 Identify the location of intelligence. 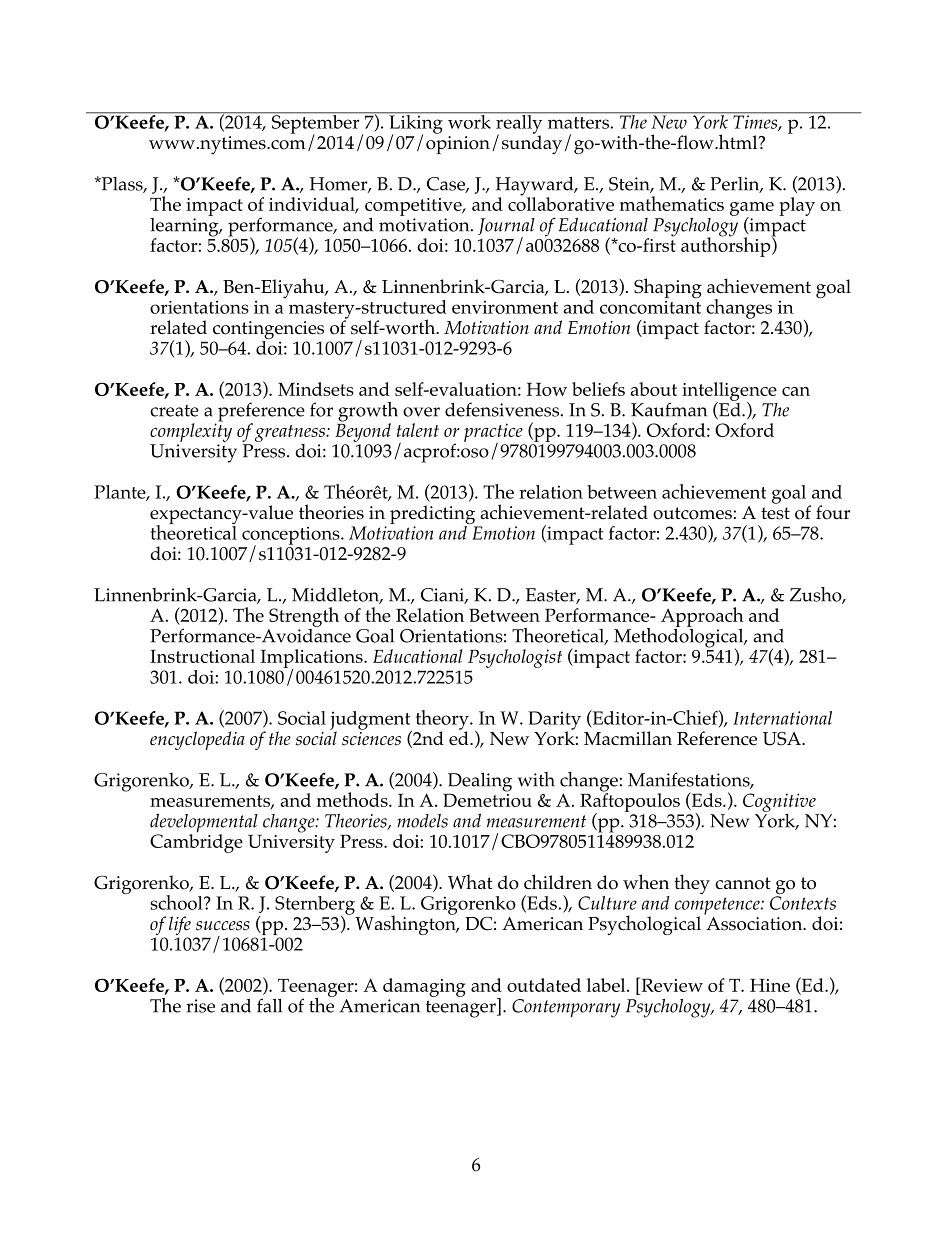
(729, 392).
